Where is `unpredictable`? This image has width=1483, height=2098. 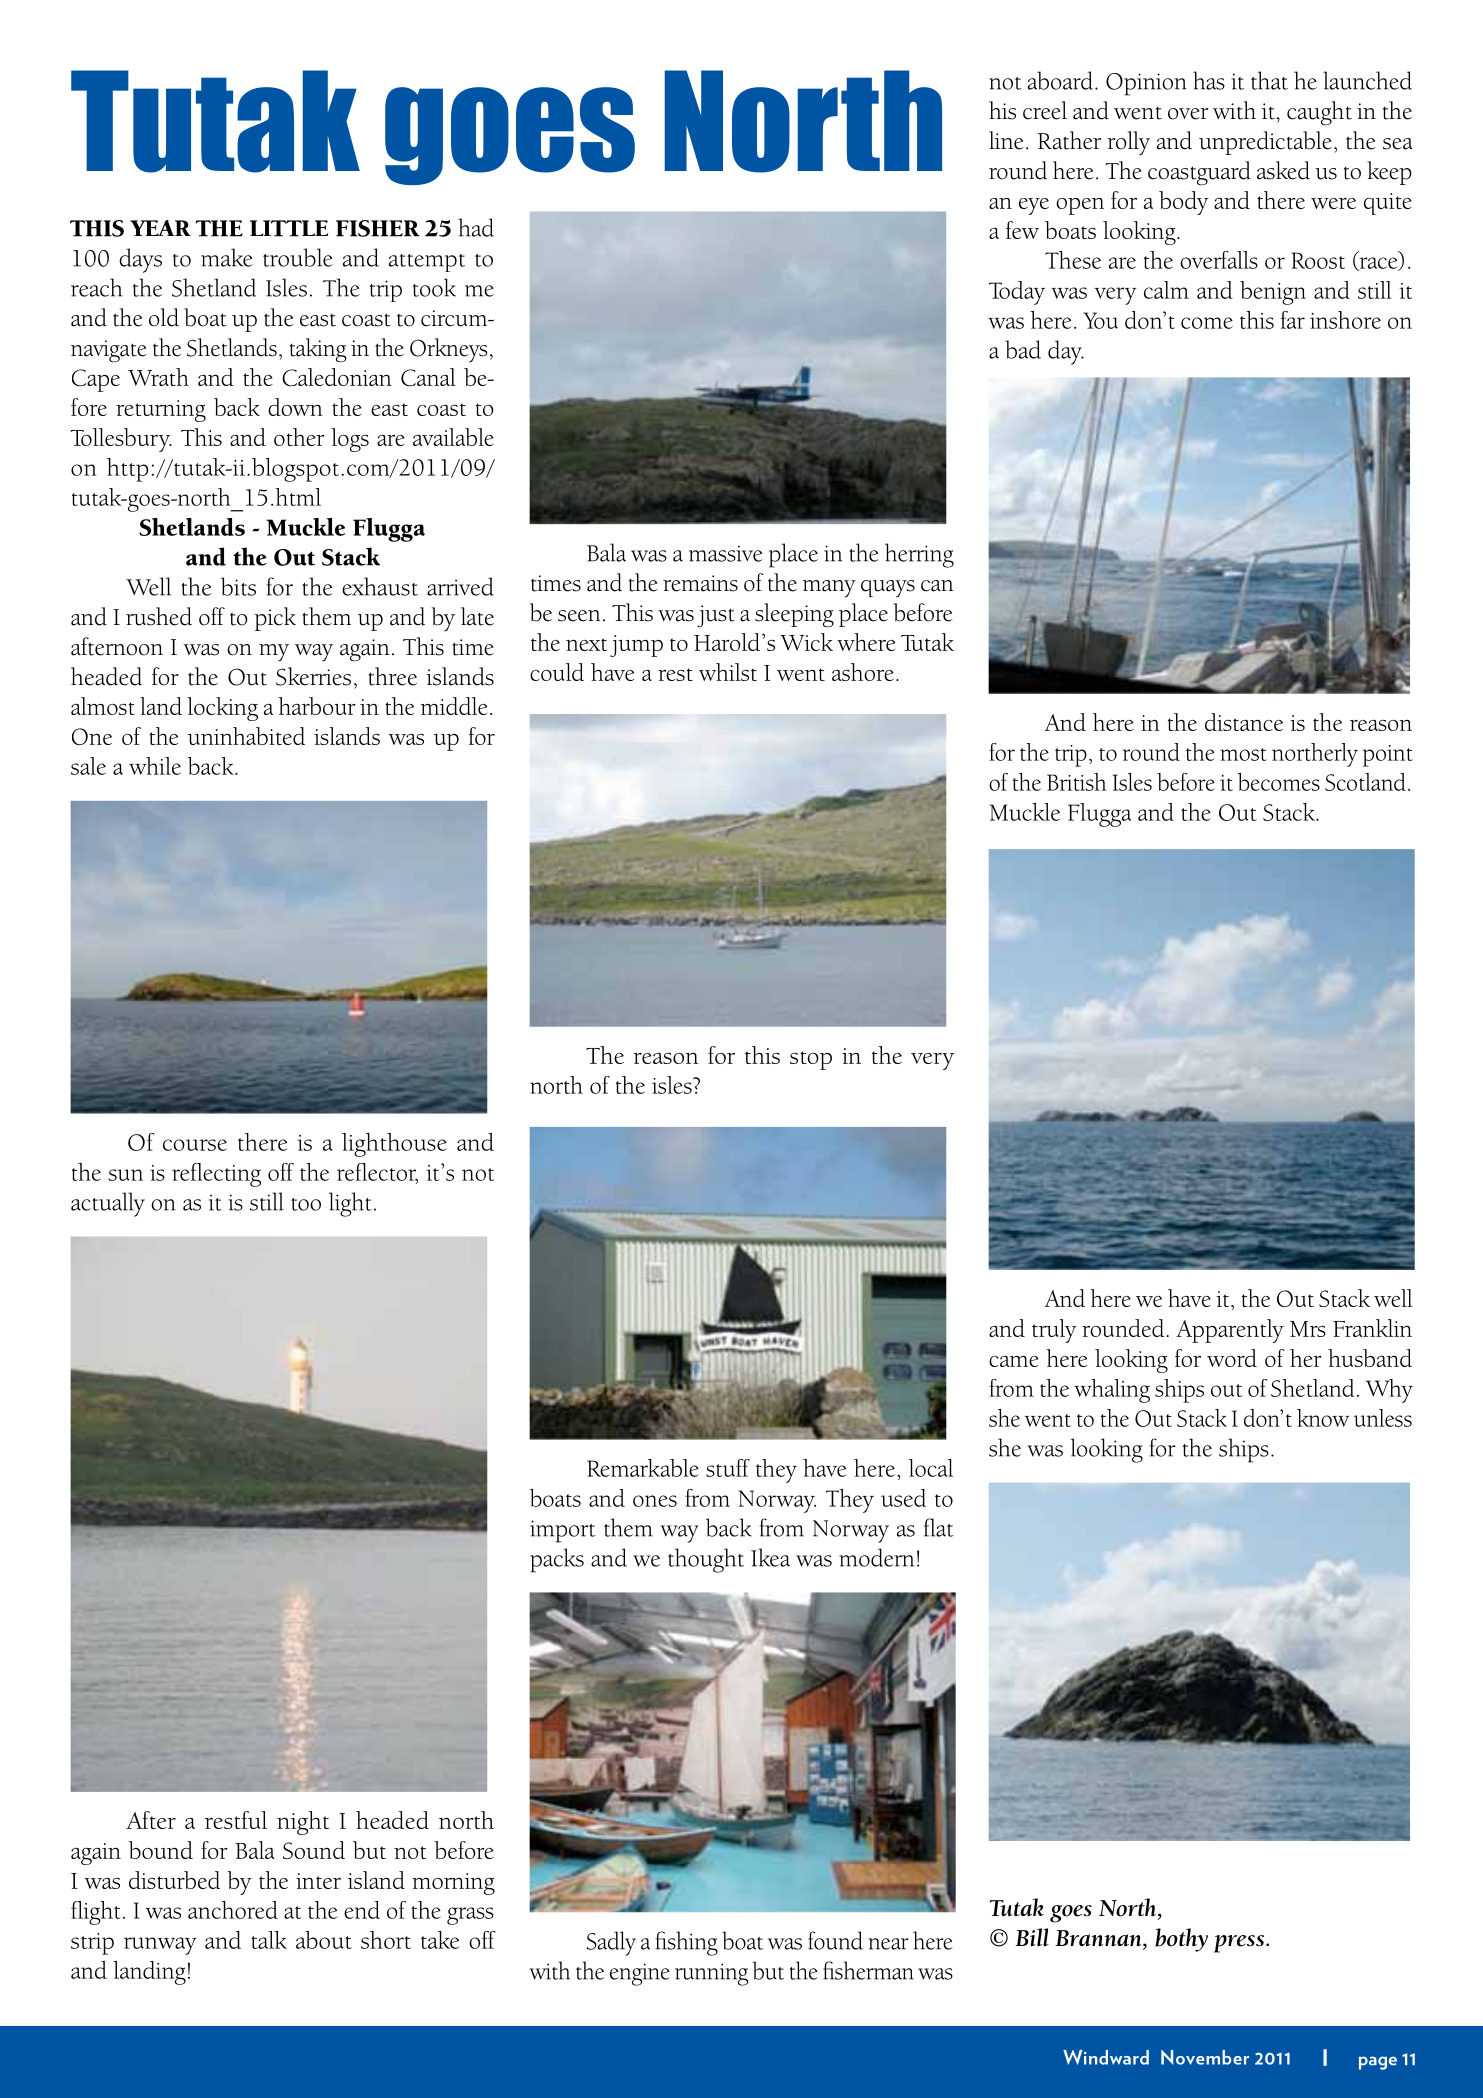
unpredictable is located at coordinates (1265, 143).
